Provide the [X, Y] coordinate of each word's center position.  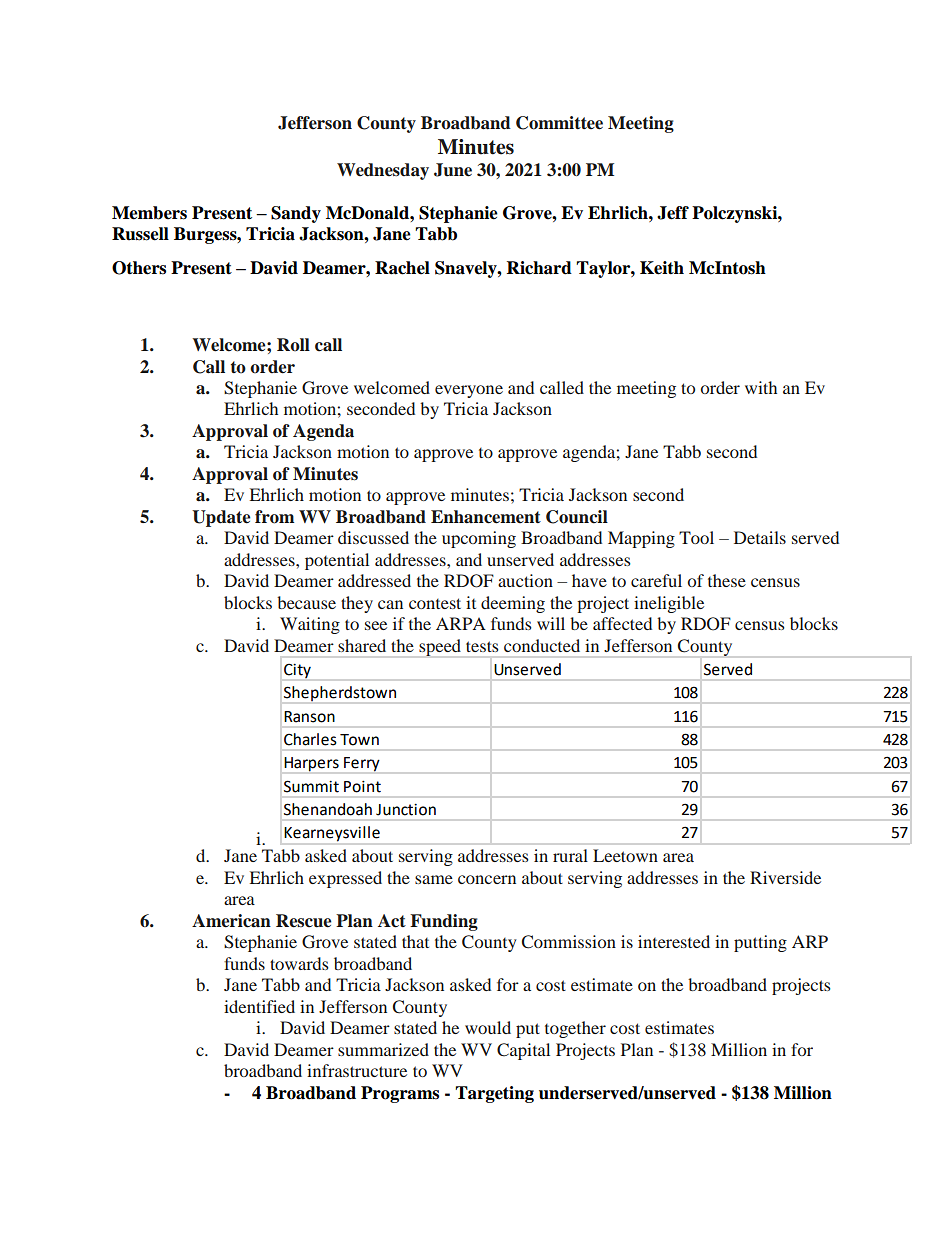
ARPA [461, 623]
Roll [293, 345]
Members [149, 213]
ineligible [669, 604]
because [306, 602]
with [761, 387]
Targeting [494, 1094]
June [453, 170]
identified [259, 1006]
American [231, 921]
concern [487, 879]
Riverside [785, 877]
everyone [469, 391]
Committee [559, 123]
